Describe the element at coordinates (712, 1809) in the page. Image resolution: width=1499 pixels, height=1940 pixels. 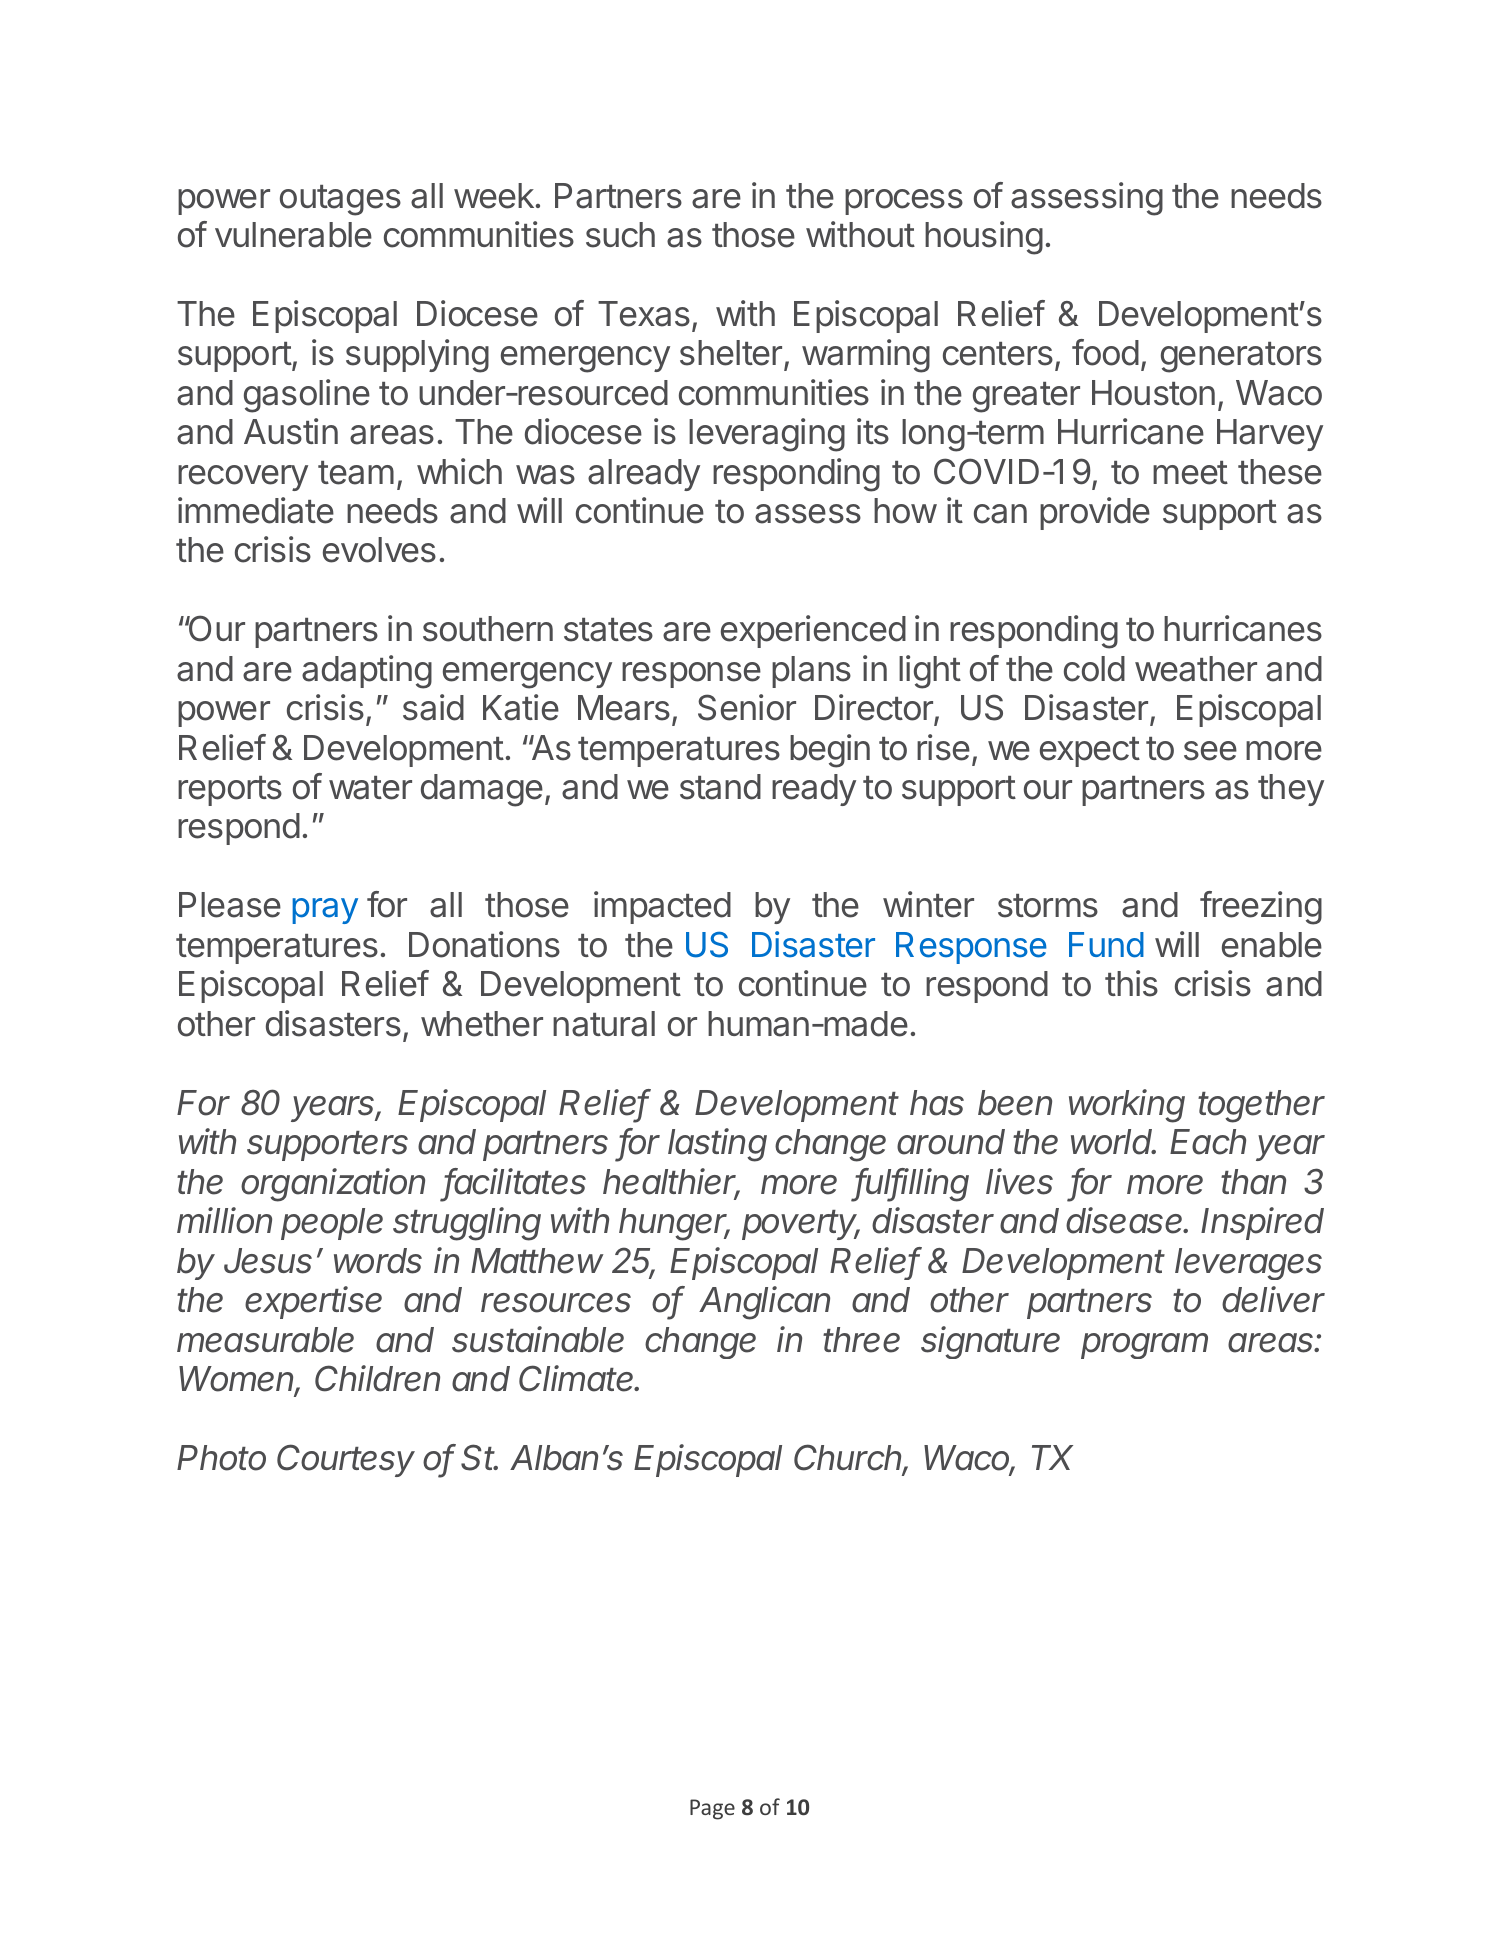
I see `Page` at that location.
